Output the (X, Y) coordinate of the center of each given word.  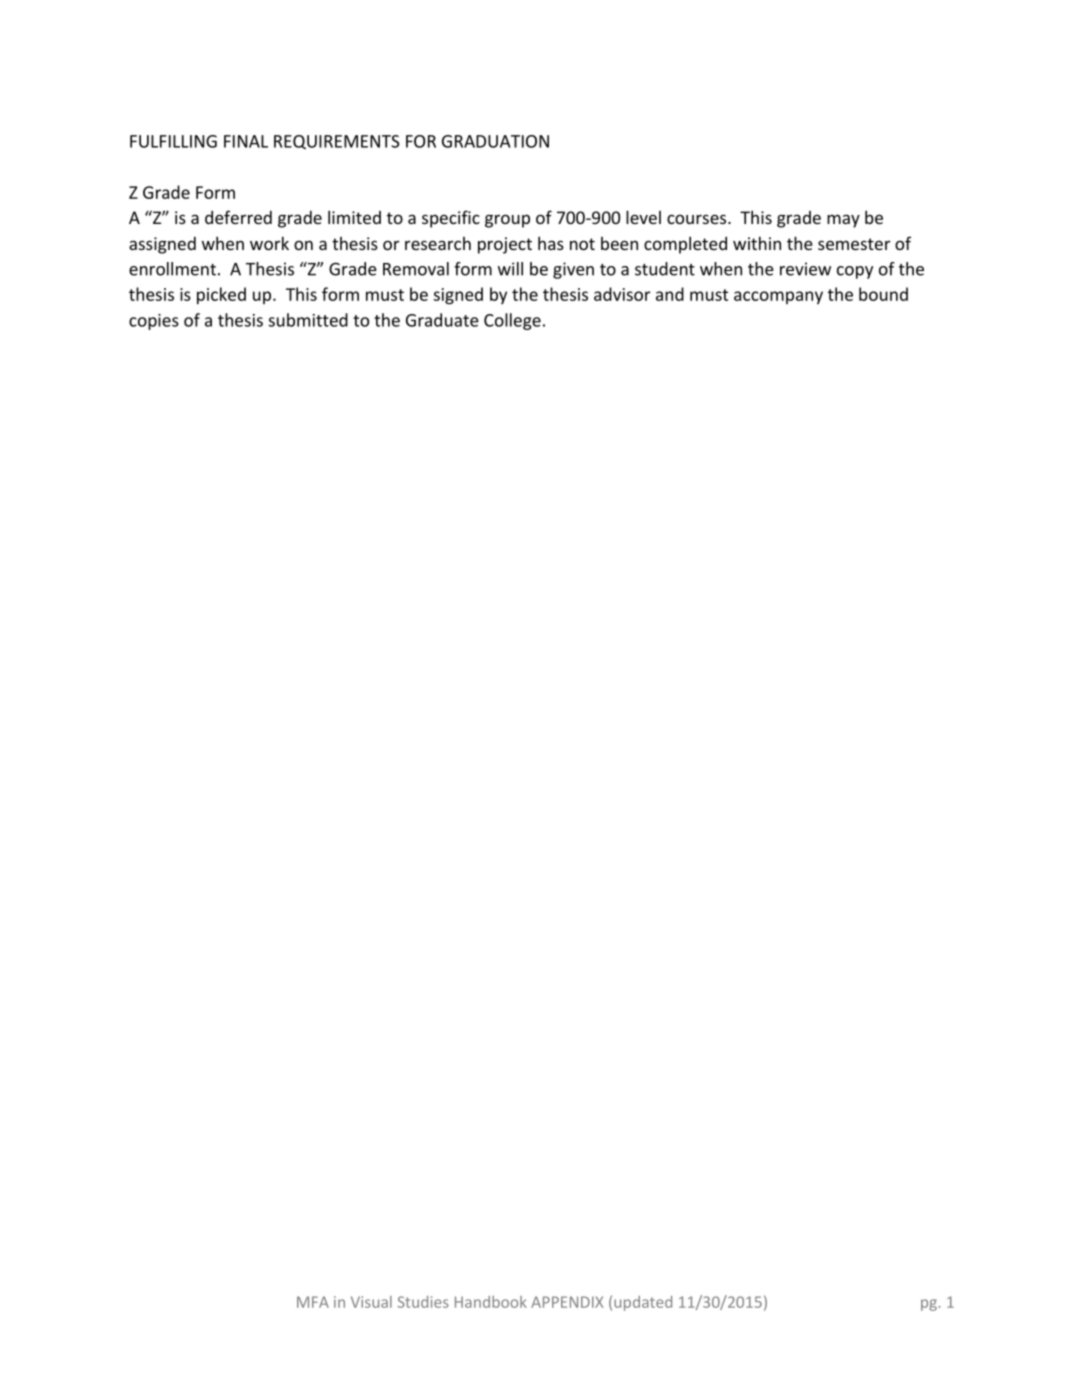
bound (883, 294)
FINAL (246, 141)
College (512, 321)
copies (154, 322)
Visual (371, 1302)
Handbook (491, 1302)
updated (643, 1303)
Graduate (442, 320)
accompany (778, 297)
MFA (313, 1302)
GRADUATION (495, 141)
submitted (308, 320)
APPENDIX (567, 1302)
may (843, 221)
